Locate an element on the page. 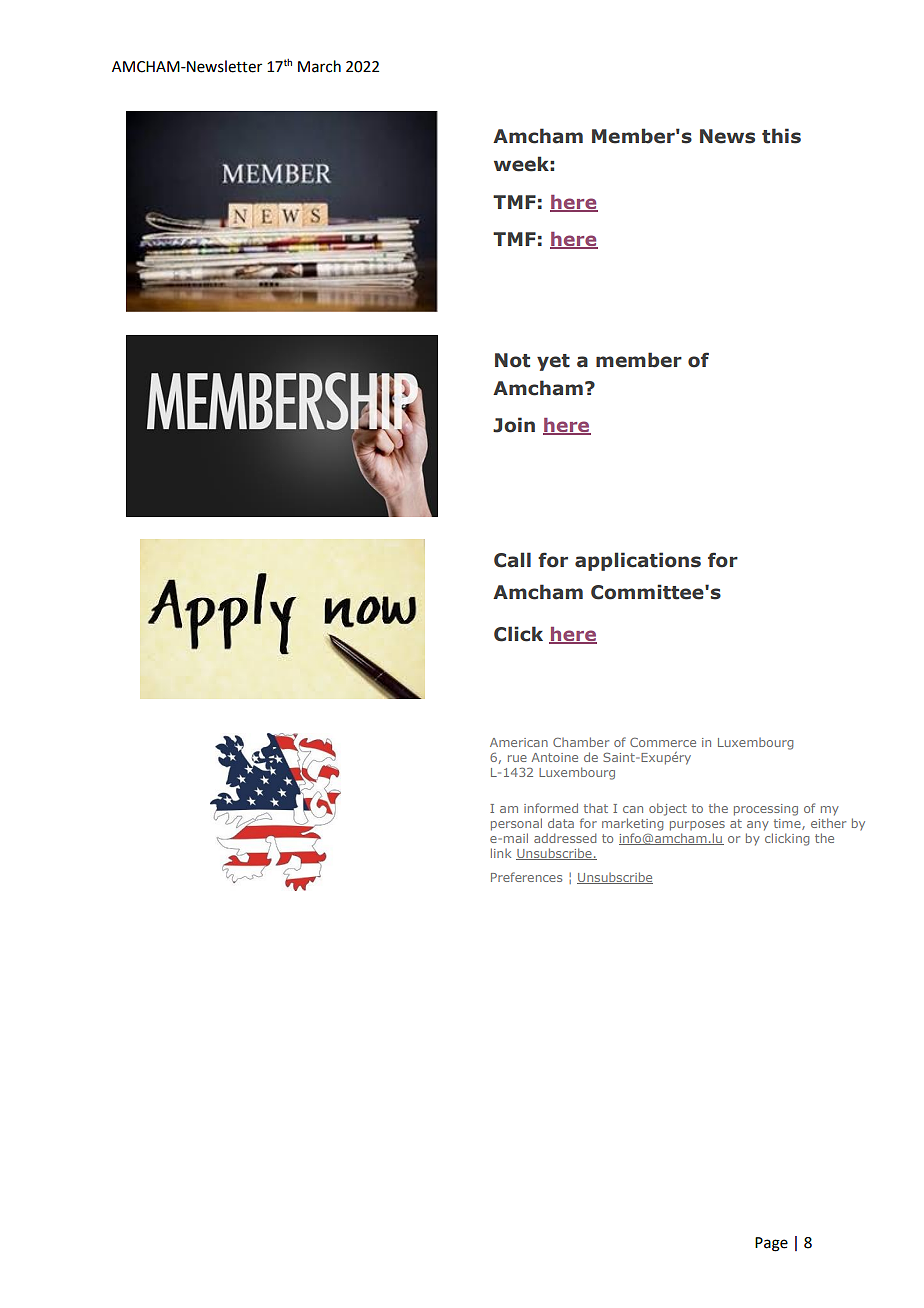 This document has width=924, height=1308. March is located at coordinates (319, 66).
